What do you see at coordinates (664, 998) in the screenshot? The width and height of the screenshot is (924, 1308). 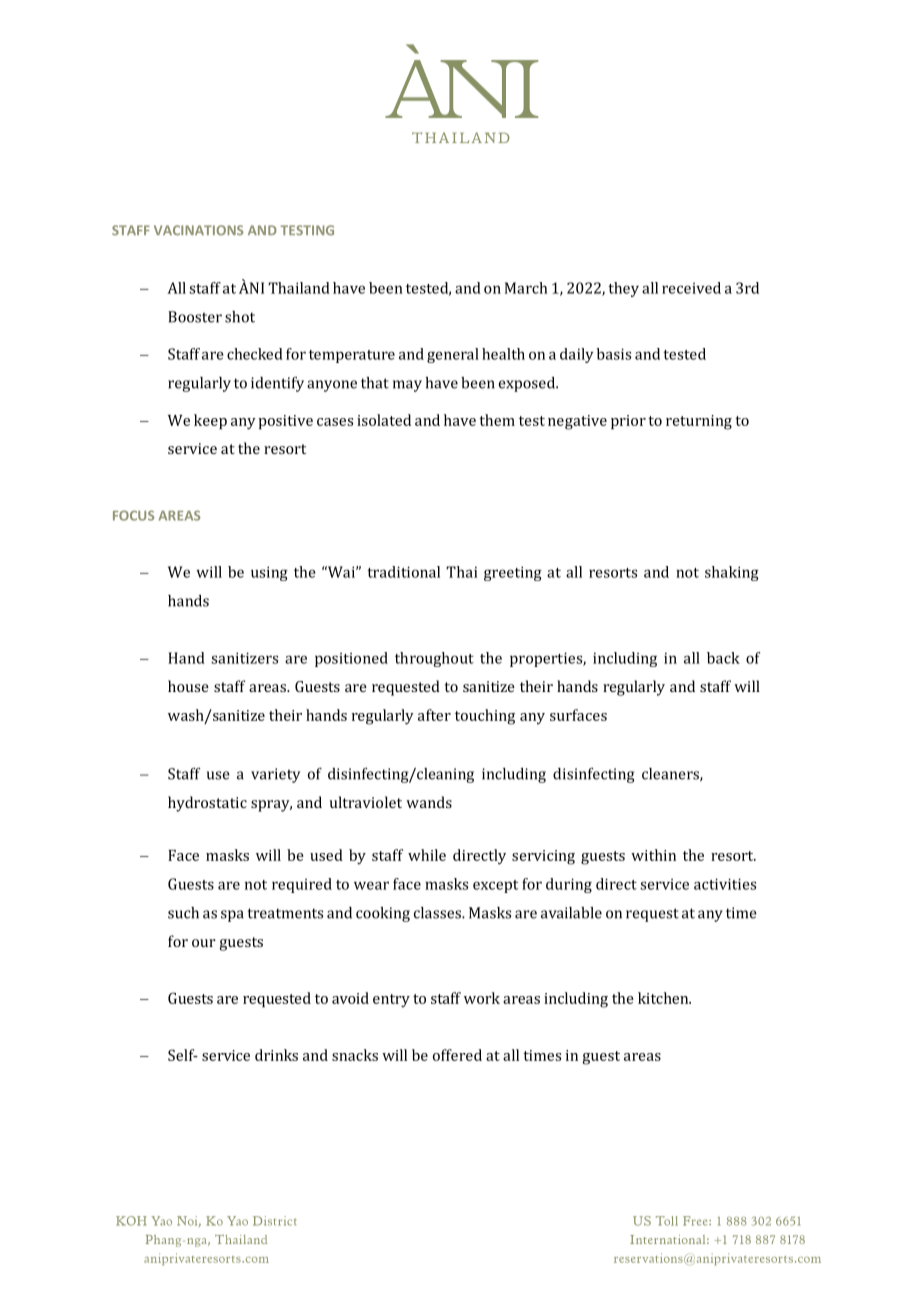 I see `kitchen` at bounding box center [664, 998].
